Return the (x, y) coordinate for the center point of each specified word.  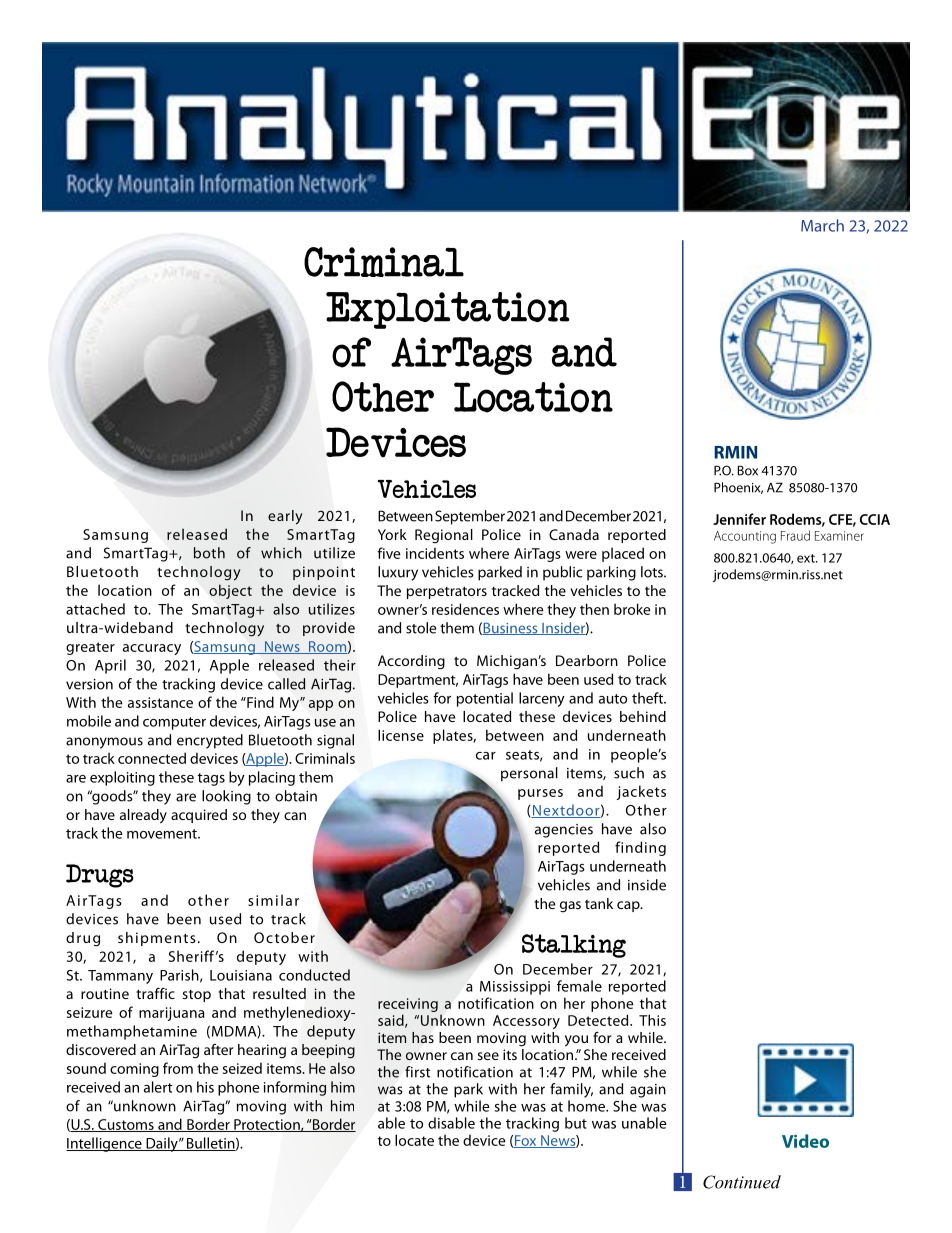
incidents (435, 553)
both (209, 553)
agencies (564, 831)
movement (163, 834)
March (822, 225)
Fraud (795, 535)
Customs (126, 1125)
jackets (641, 792)
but (576, 1123)
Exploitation (448, 310)
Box (748, 470)
